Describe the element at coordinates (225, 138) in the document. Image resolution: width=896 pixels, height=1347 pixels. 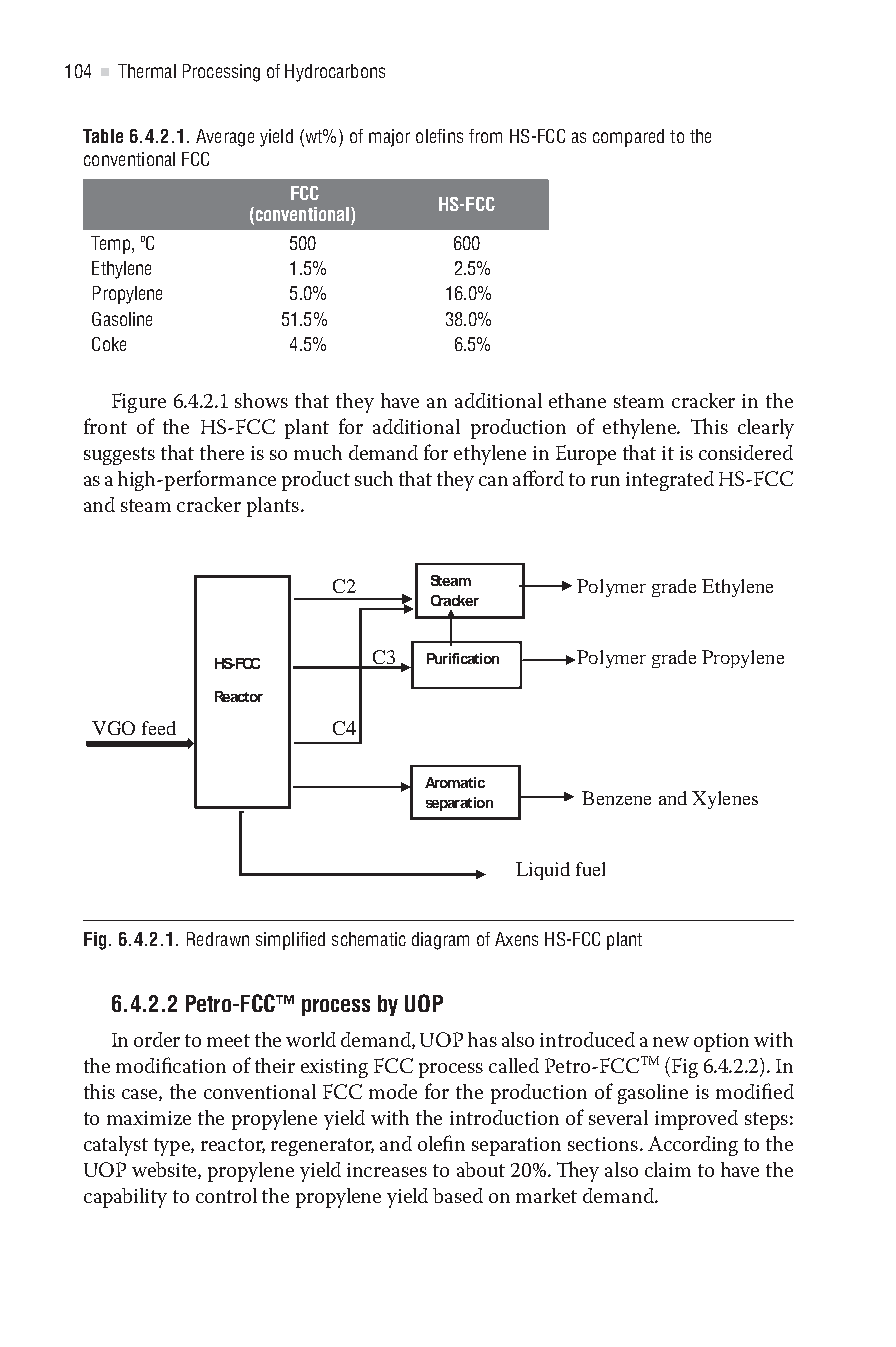
I see `Average` at that location.
